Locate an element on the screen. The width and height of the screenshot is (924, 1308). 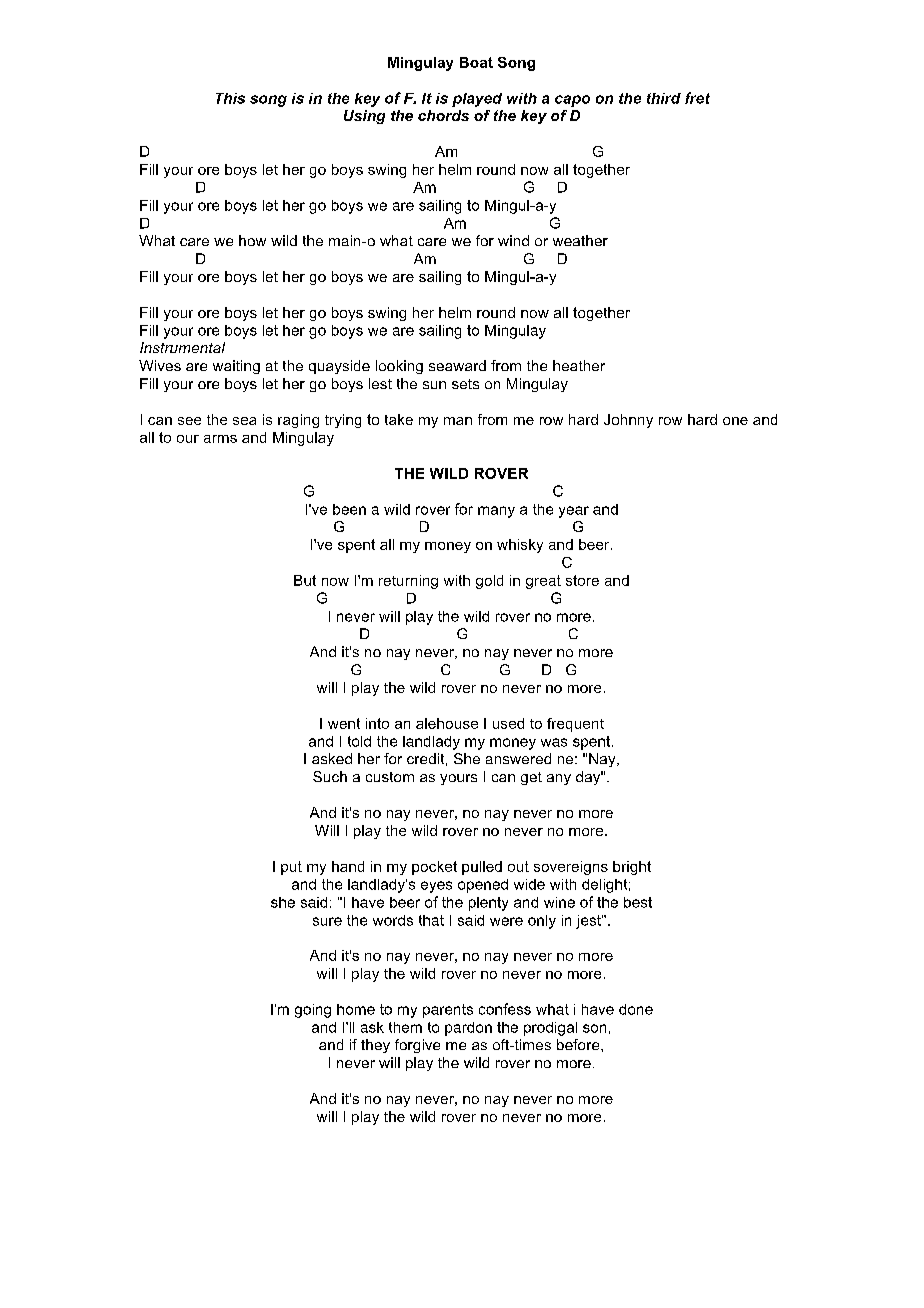
store is located at coordinates (582, 580).
